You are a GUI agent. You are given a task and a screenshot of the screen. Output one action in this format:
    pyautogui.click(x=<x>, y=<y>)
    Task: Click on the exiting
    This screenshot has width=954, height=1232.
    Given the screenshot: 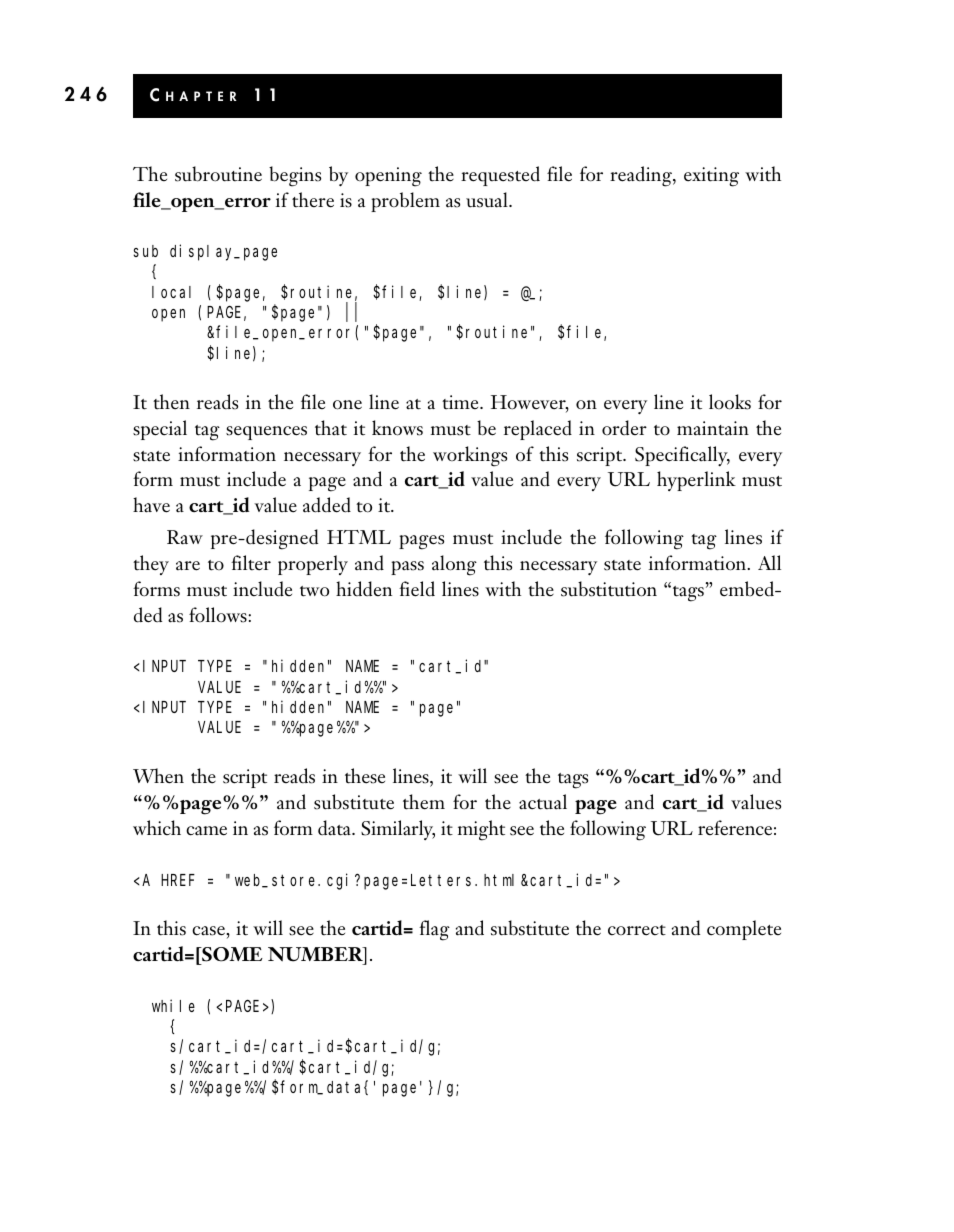 What is the action you would take?
    pyautogui.click(x=711, y=177)
